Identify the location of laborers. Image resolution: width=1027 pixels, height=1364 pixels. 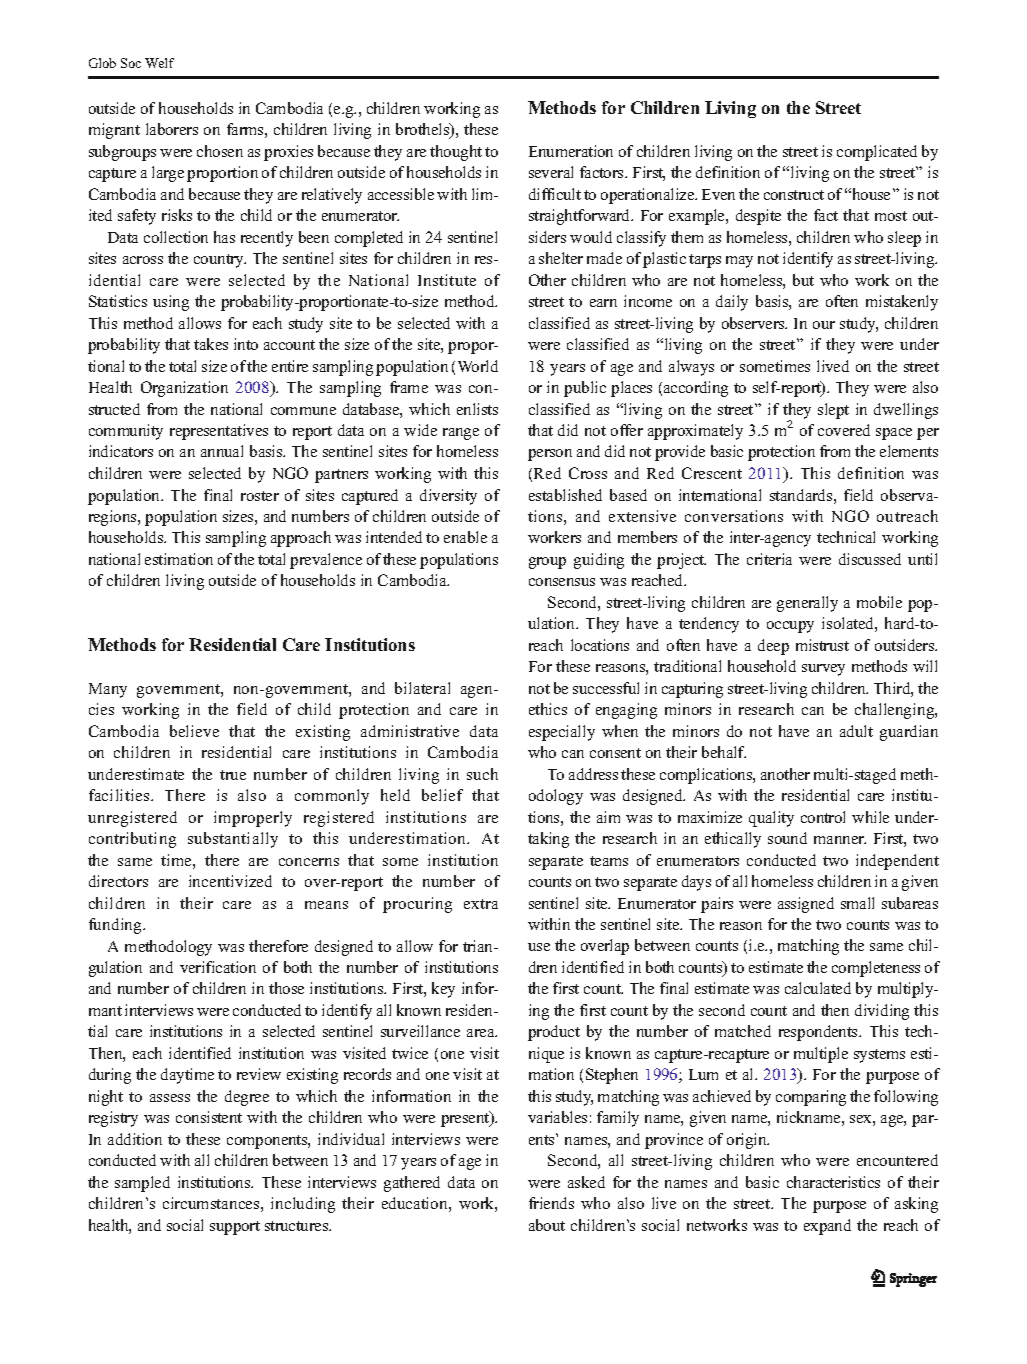
(172, 129).
